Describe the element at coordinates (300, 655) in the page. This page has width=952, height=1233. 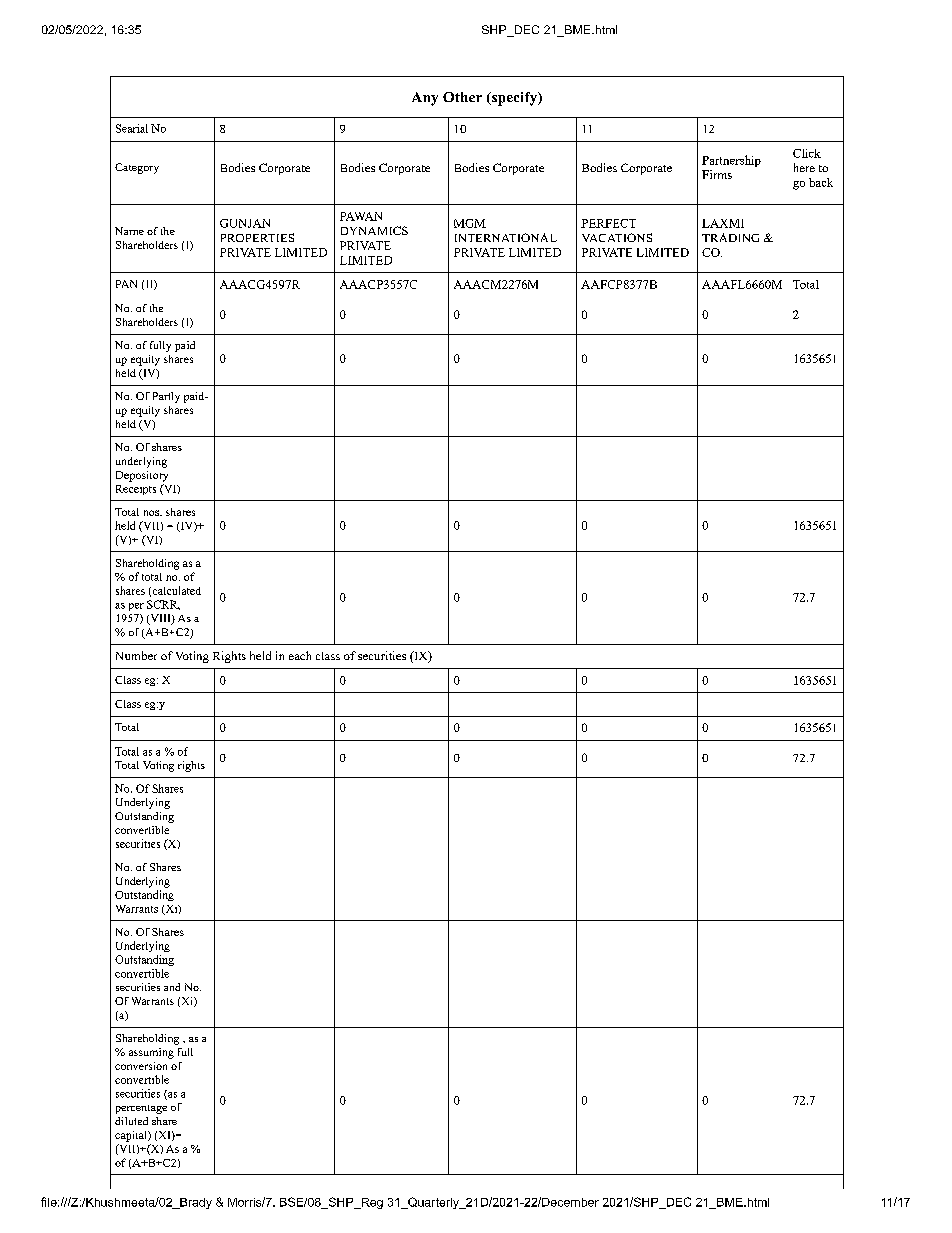
I see `each` at that location.
